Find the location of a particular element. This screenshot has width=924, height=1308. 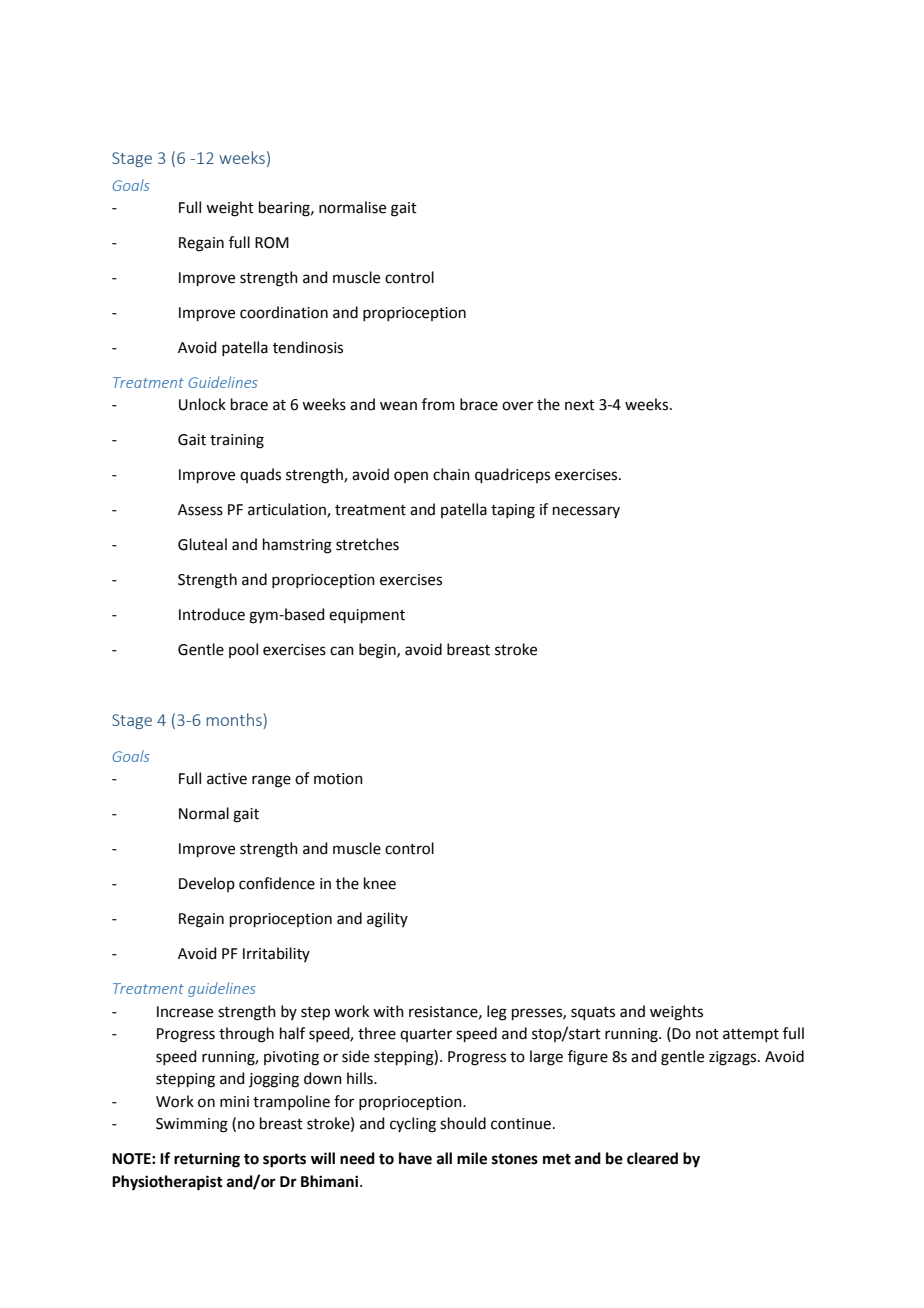

Develop is located at coordinates (207, 884).
